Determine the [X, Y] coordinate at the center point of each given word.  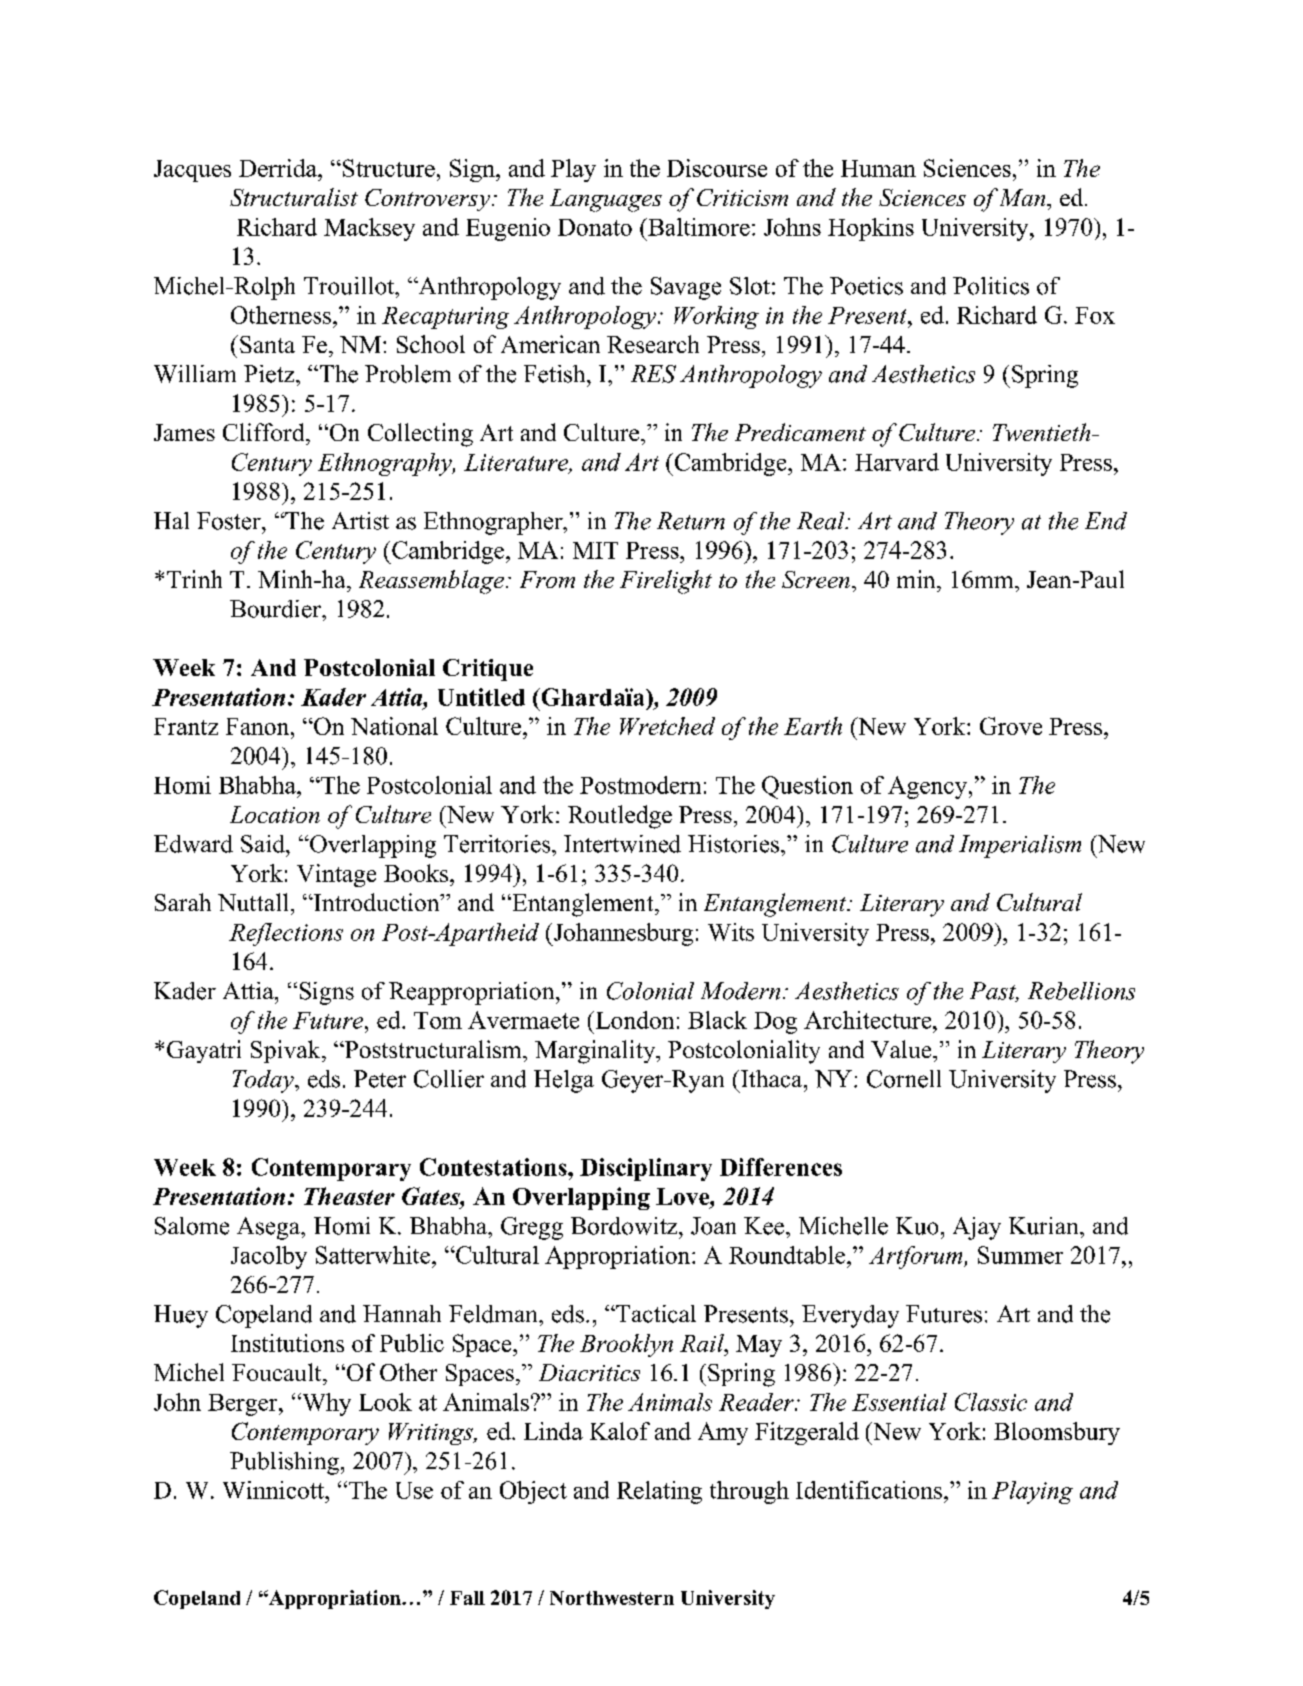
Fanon [259, 726]
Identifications [870, 1490]
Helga [564, 1081]
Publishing [284, 1463]
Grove [1011, 726]
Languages [606, 200]
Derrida [279, 168]
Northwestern [612, 1598]
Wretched [667, 726]
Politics [991, 286]
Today [264, 1081]
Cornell [904, 1079]
